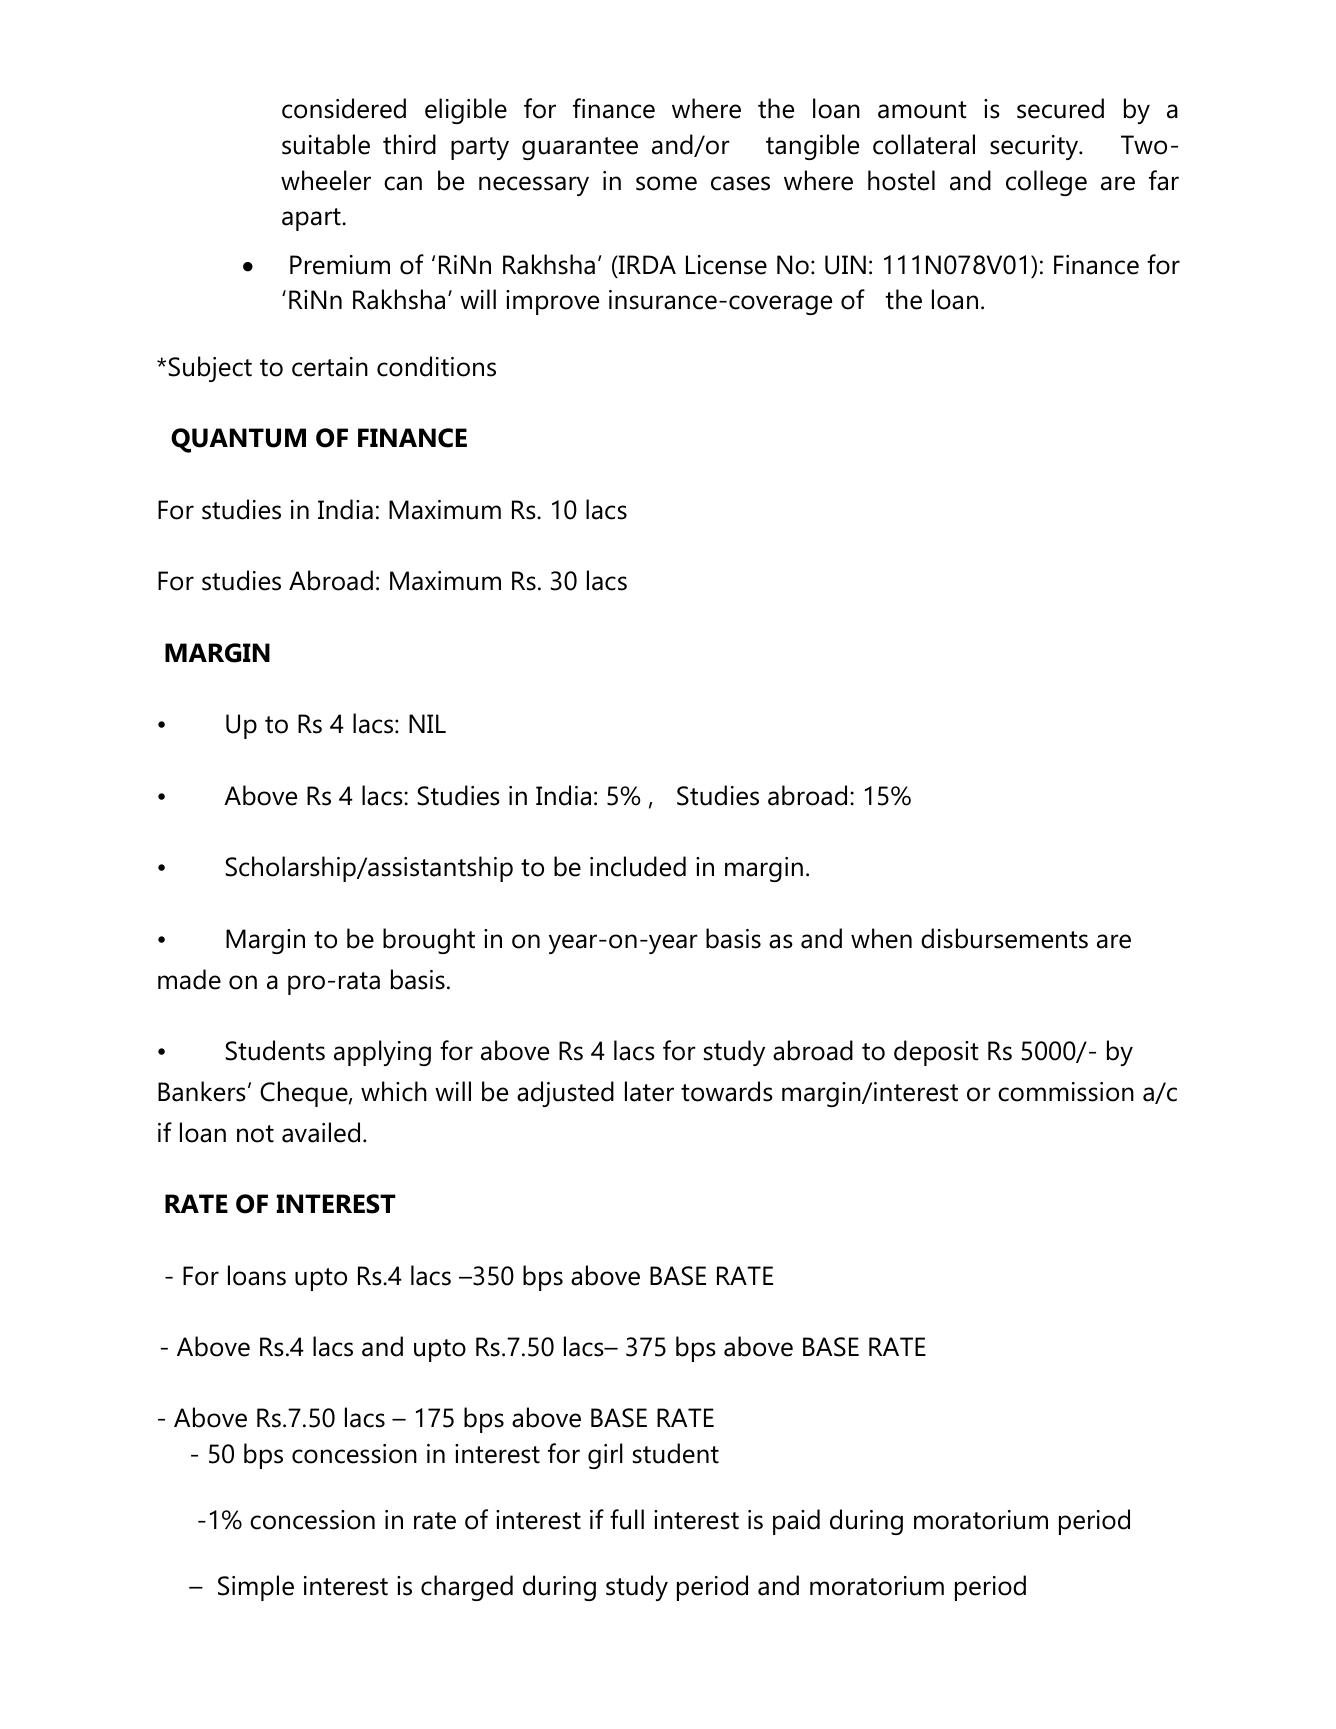 This document has height=1729, width=1336. I want to click on disbursements, so click(1004, 938).
